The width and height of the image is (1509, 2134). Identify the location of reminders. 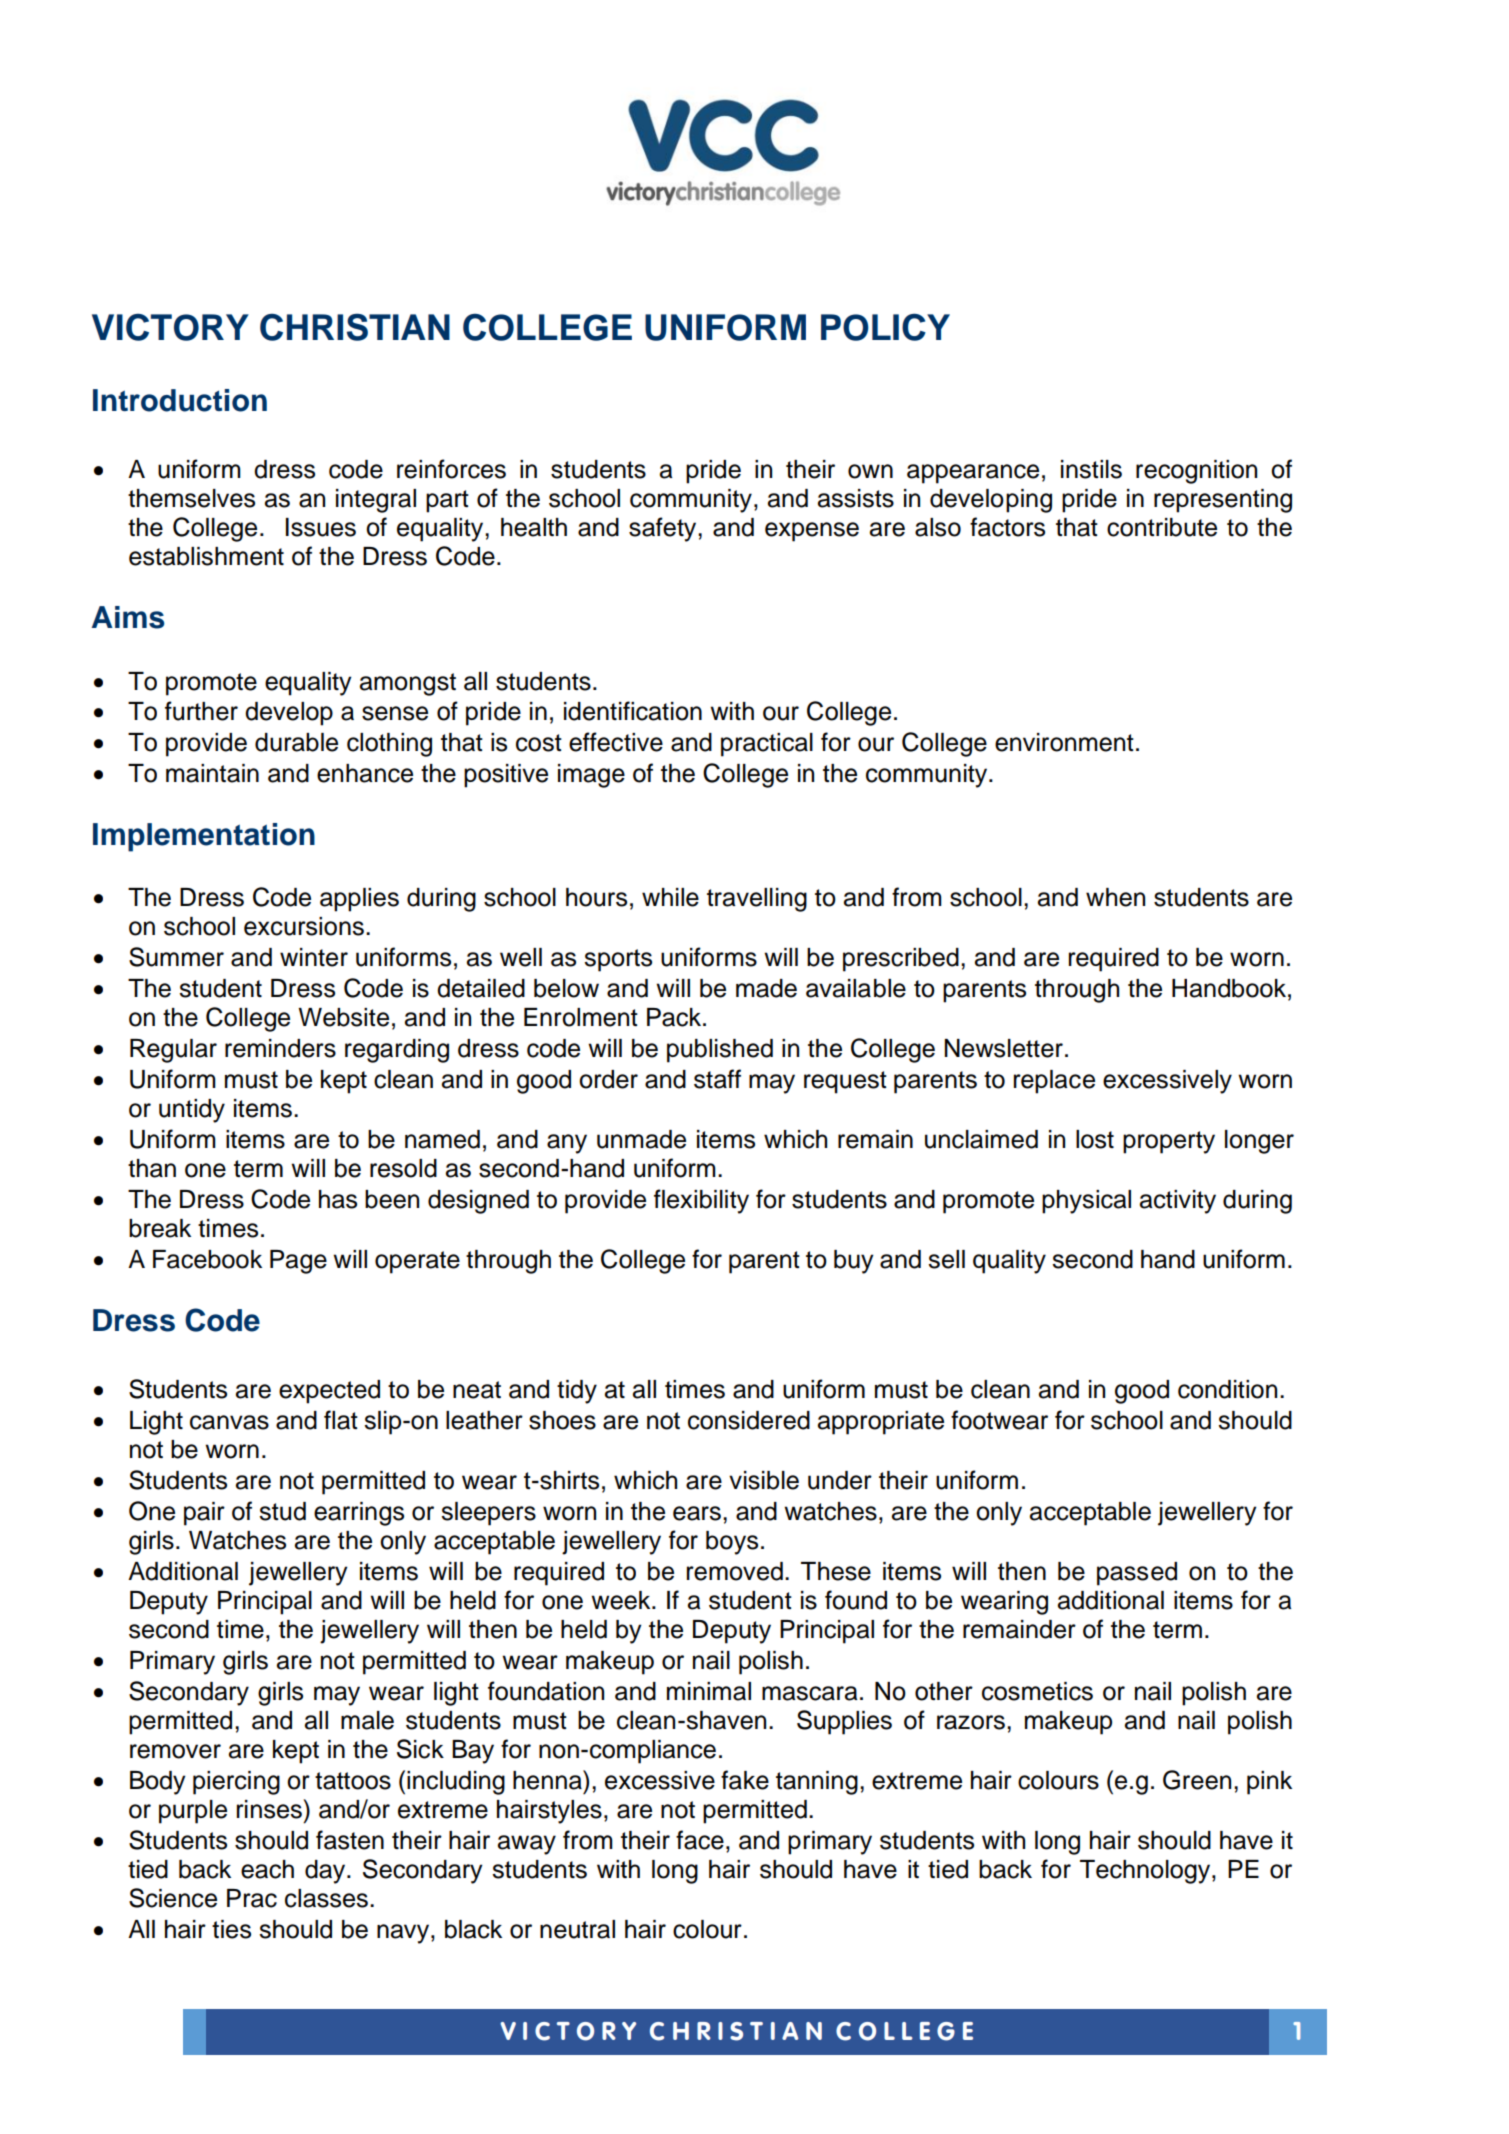
(280, 1048).
